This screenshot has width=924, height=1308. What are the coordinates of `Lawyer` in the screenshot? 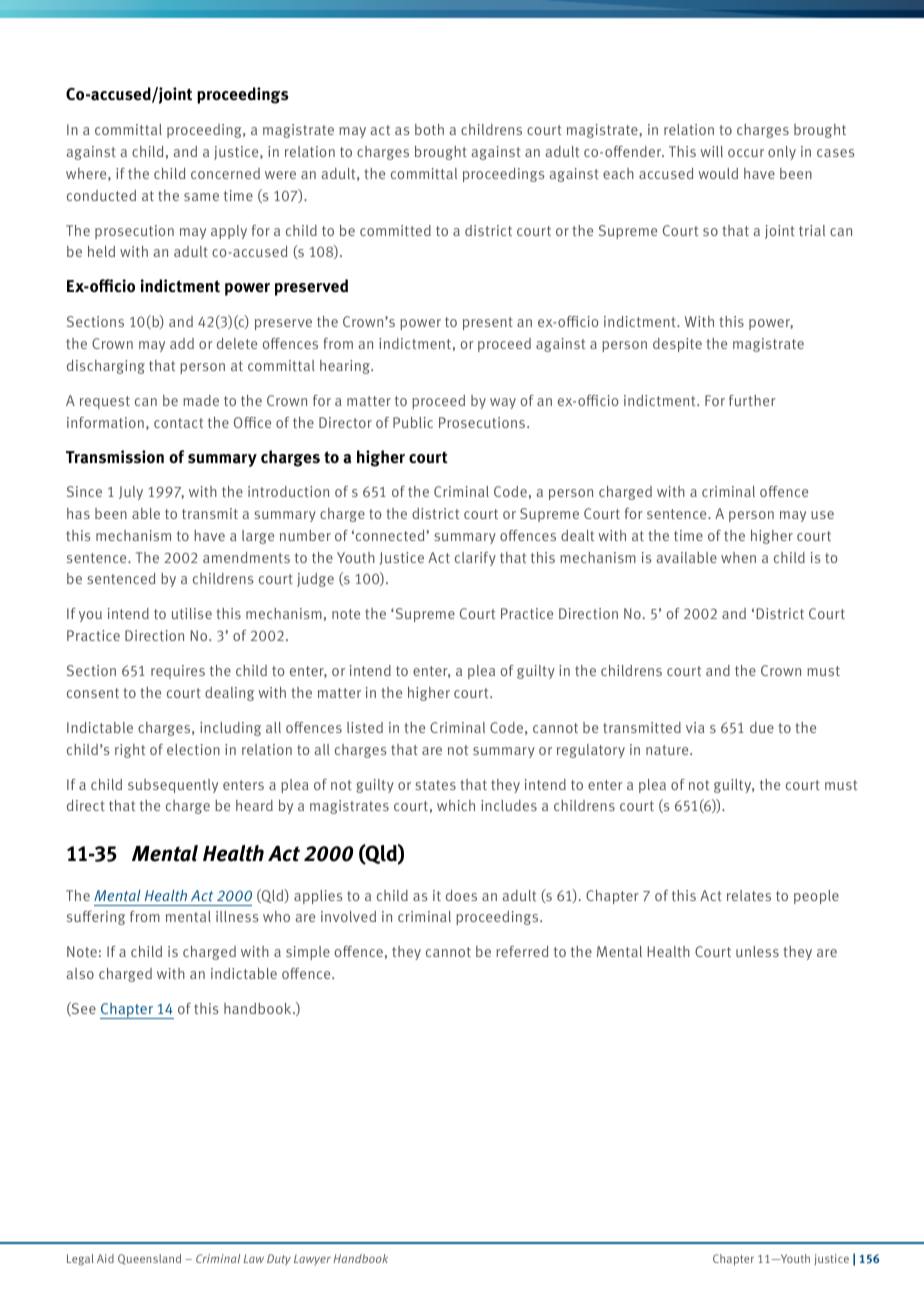 It's located at (312, 1260).
